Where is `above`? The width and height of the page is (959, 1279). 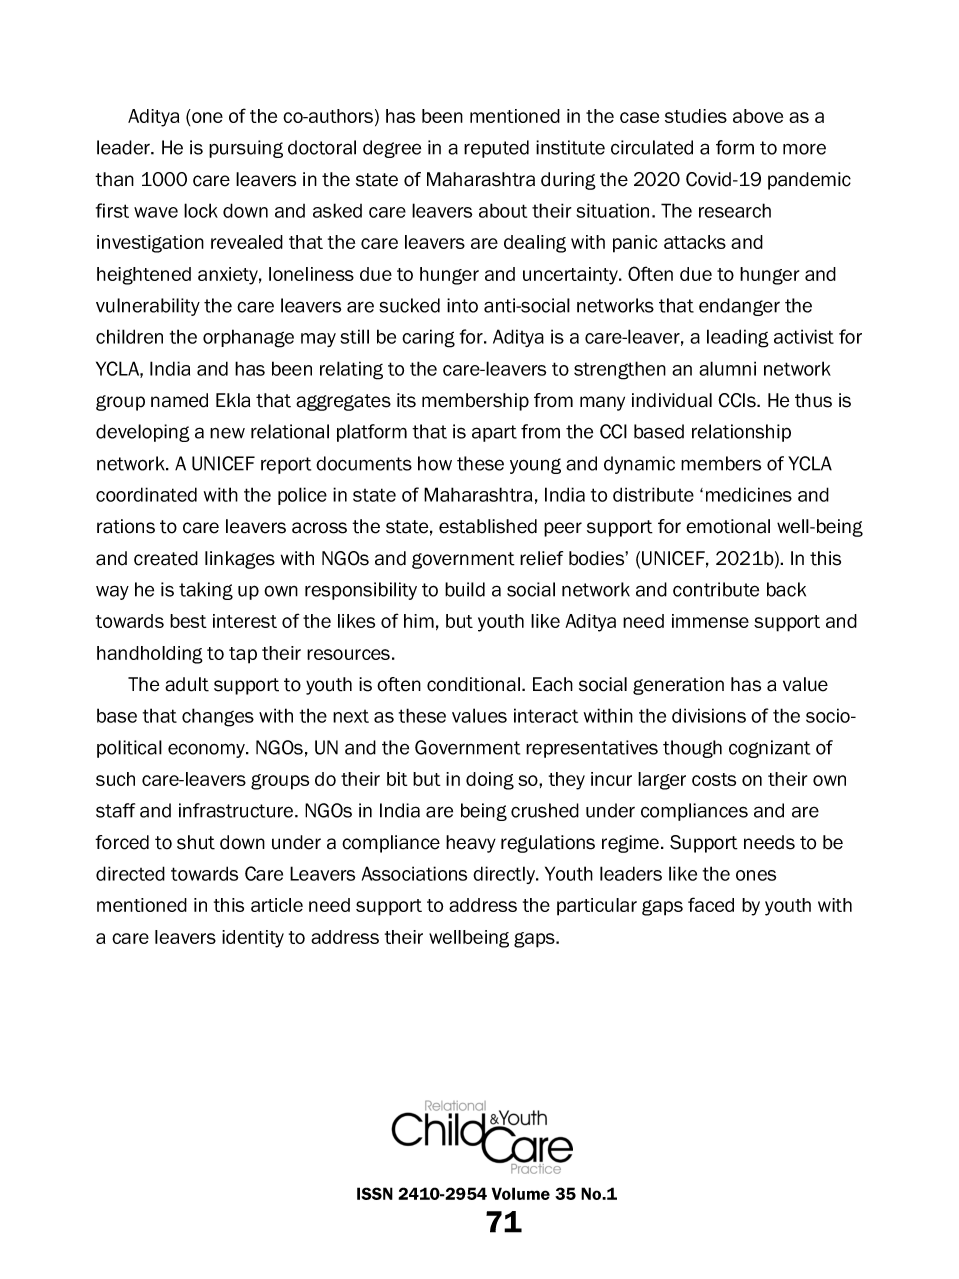
above is located at coordinates (758, 116).
